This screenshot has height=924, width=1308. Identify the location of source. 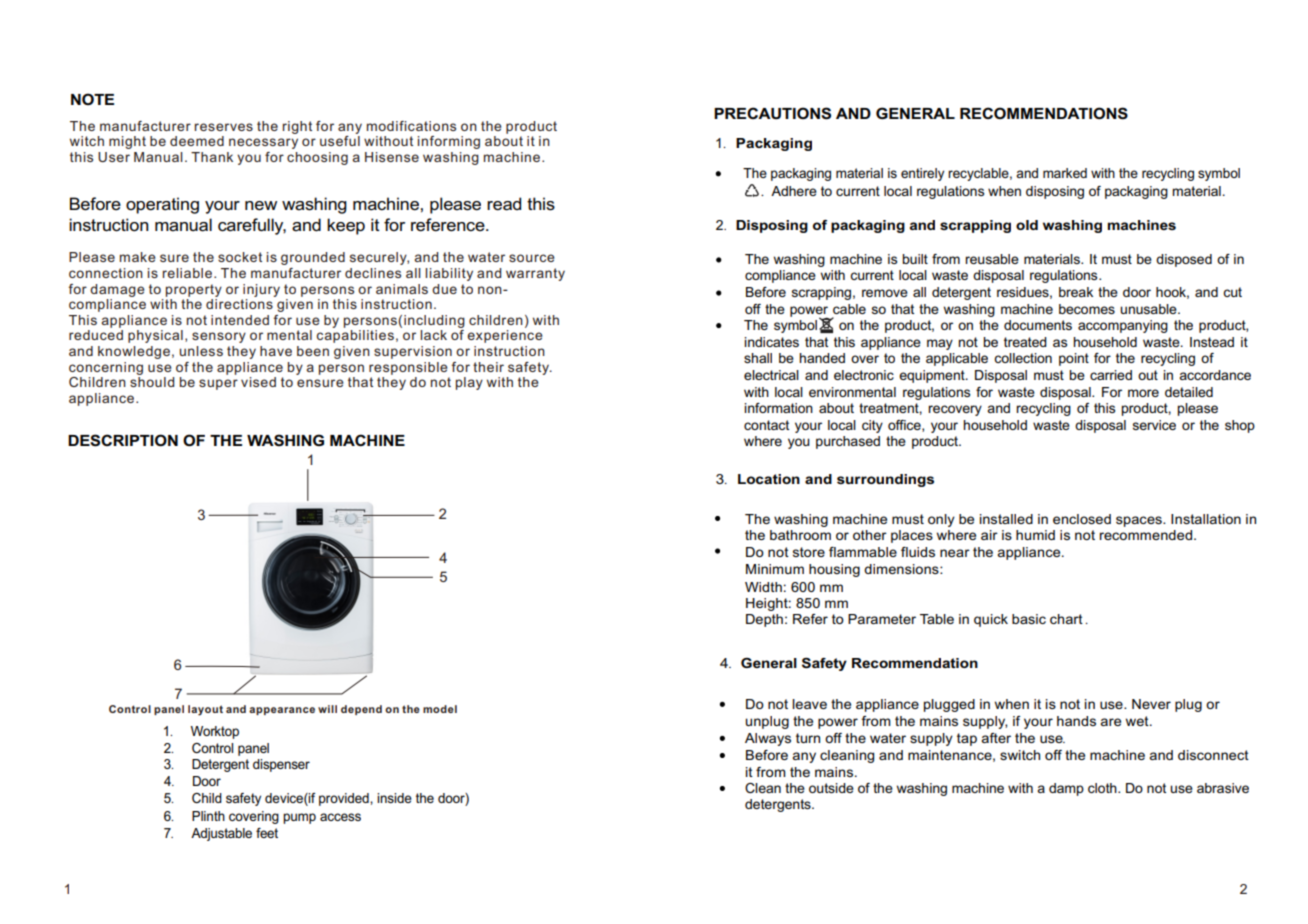
(532, 258).
